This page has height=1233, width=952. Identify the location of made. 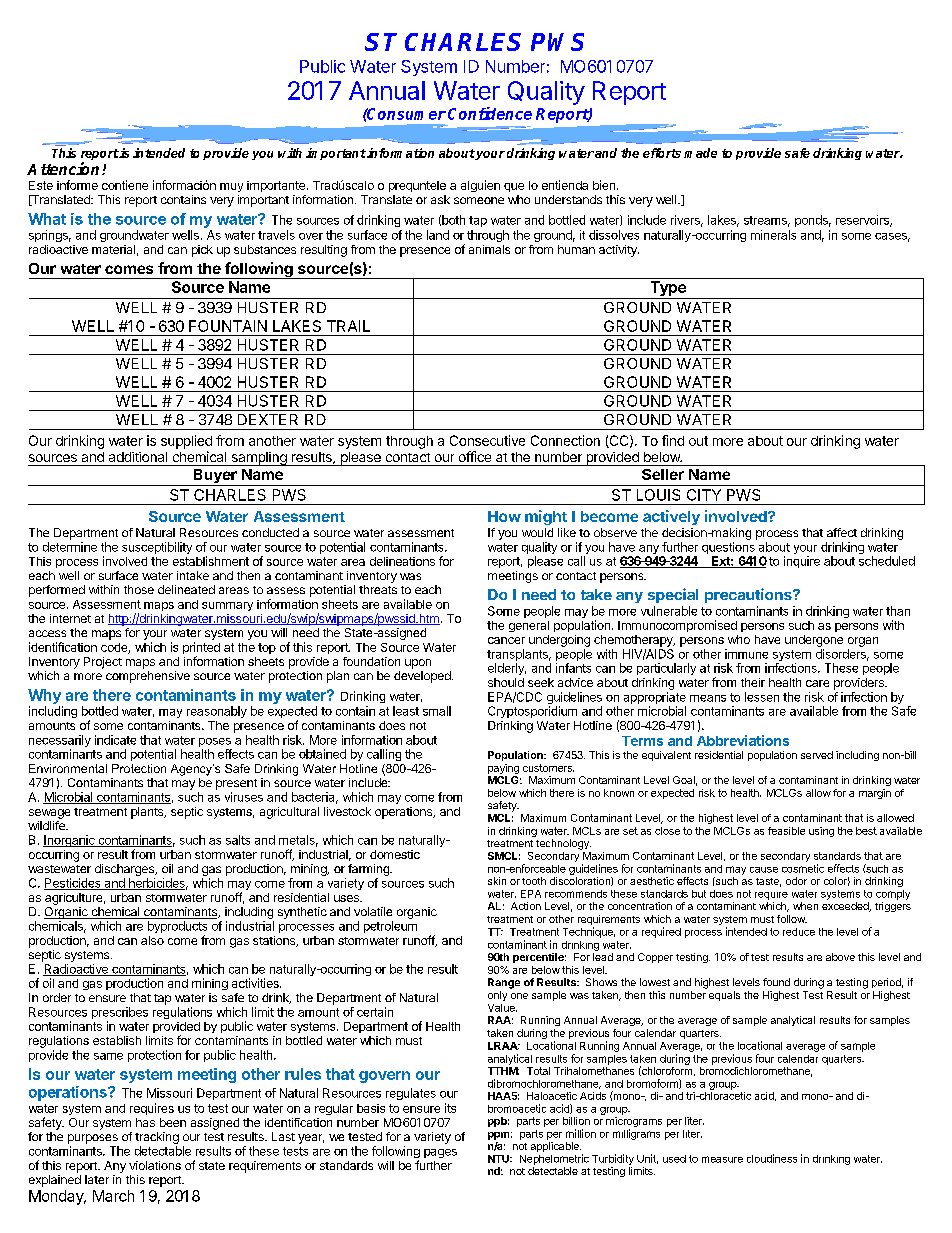
(700, 153).
